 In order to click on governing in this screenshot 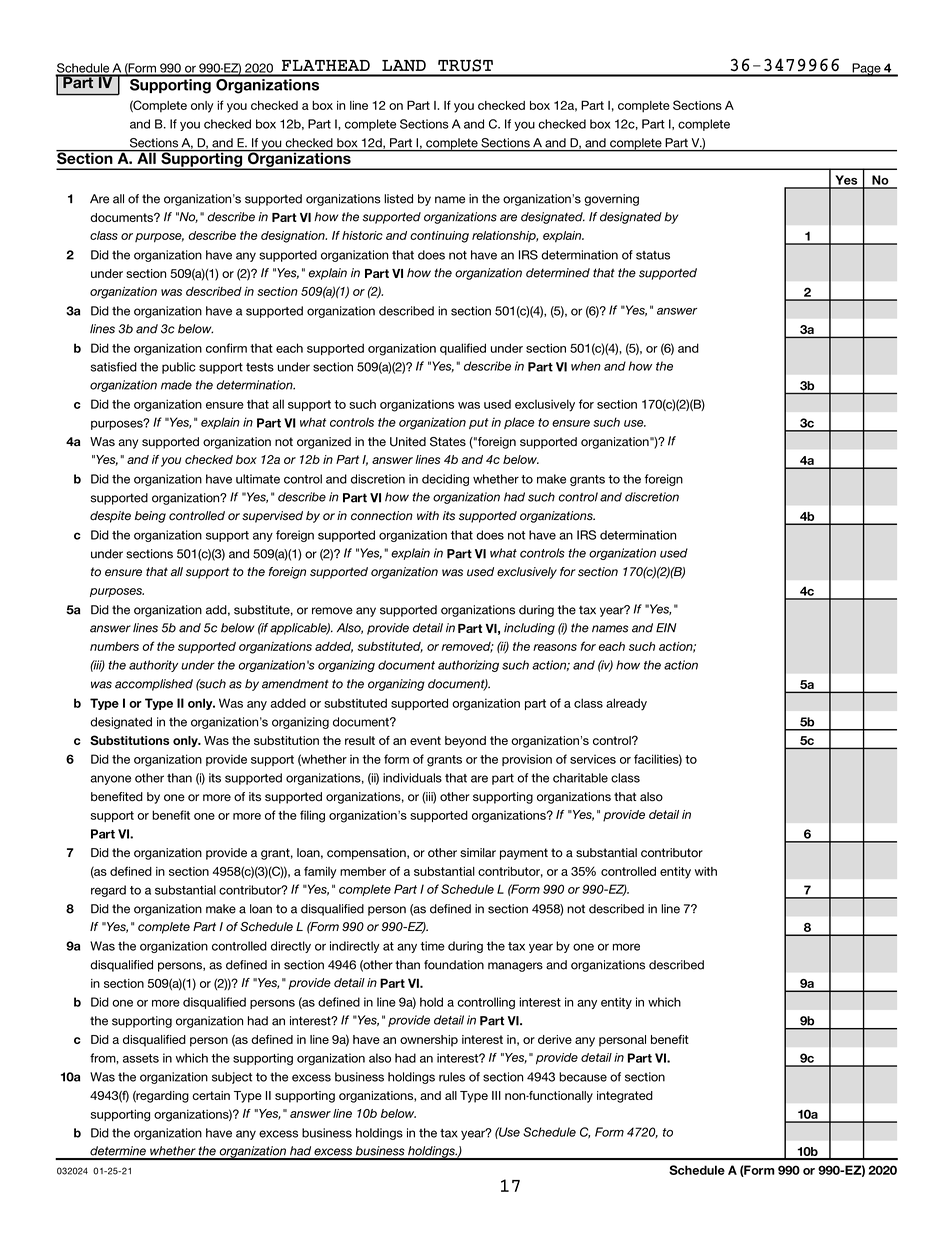, I will do `click(611, 200)`.
